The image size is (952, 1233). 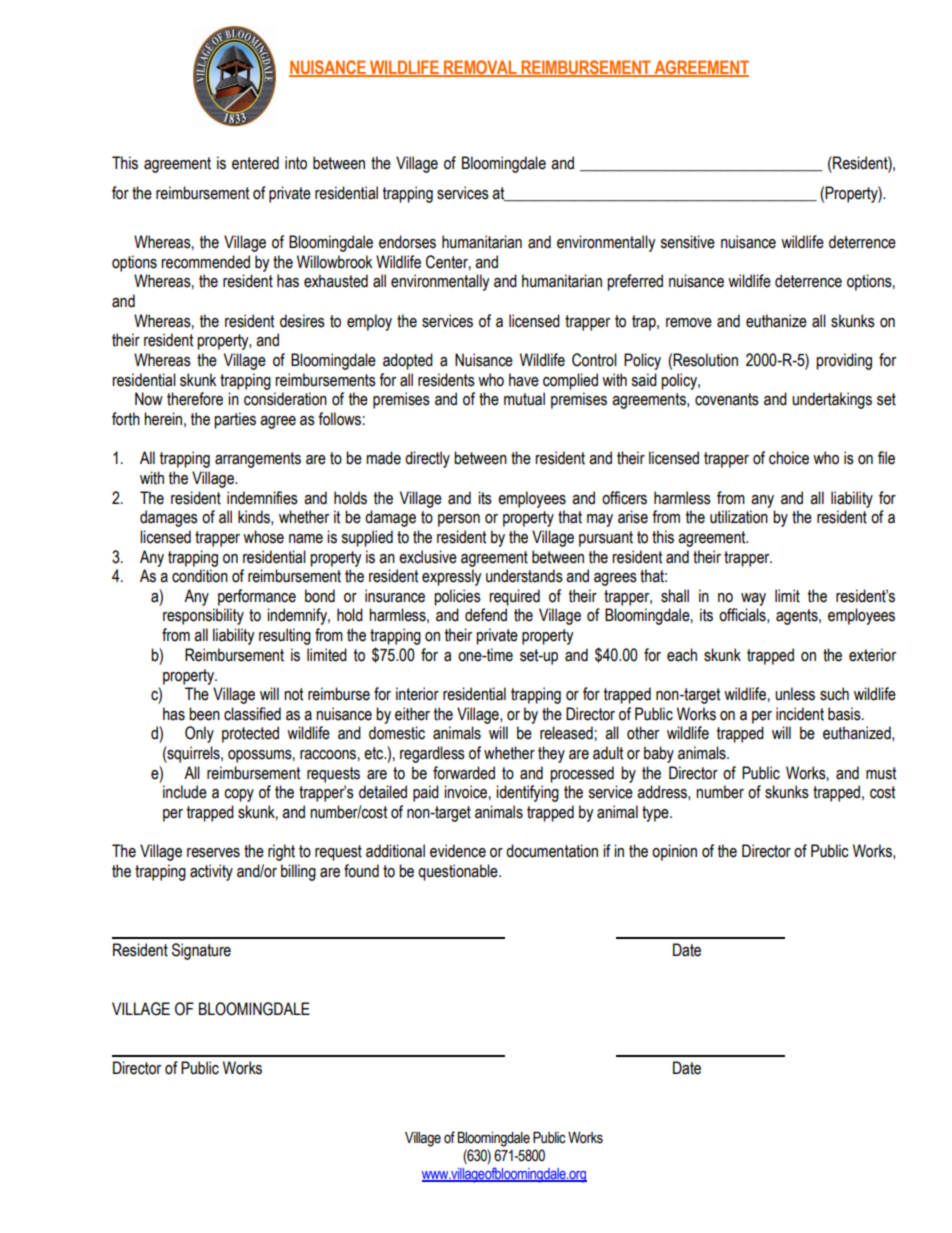 What do you see at coordinates (687, 242) in the screenshot?
I see `sensitive` at bounding box center [687, 242].
